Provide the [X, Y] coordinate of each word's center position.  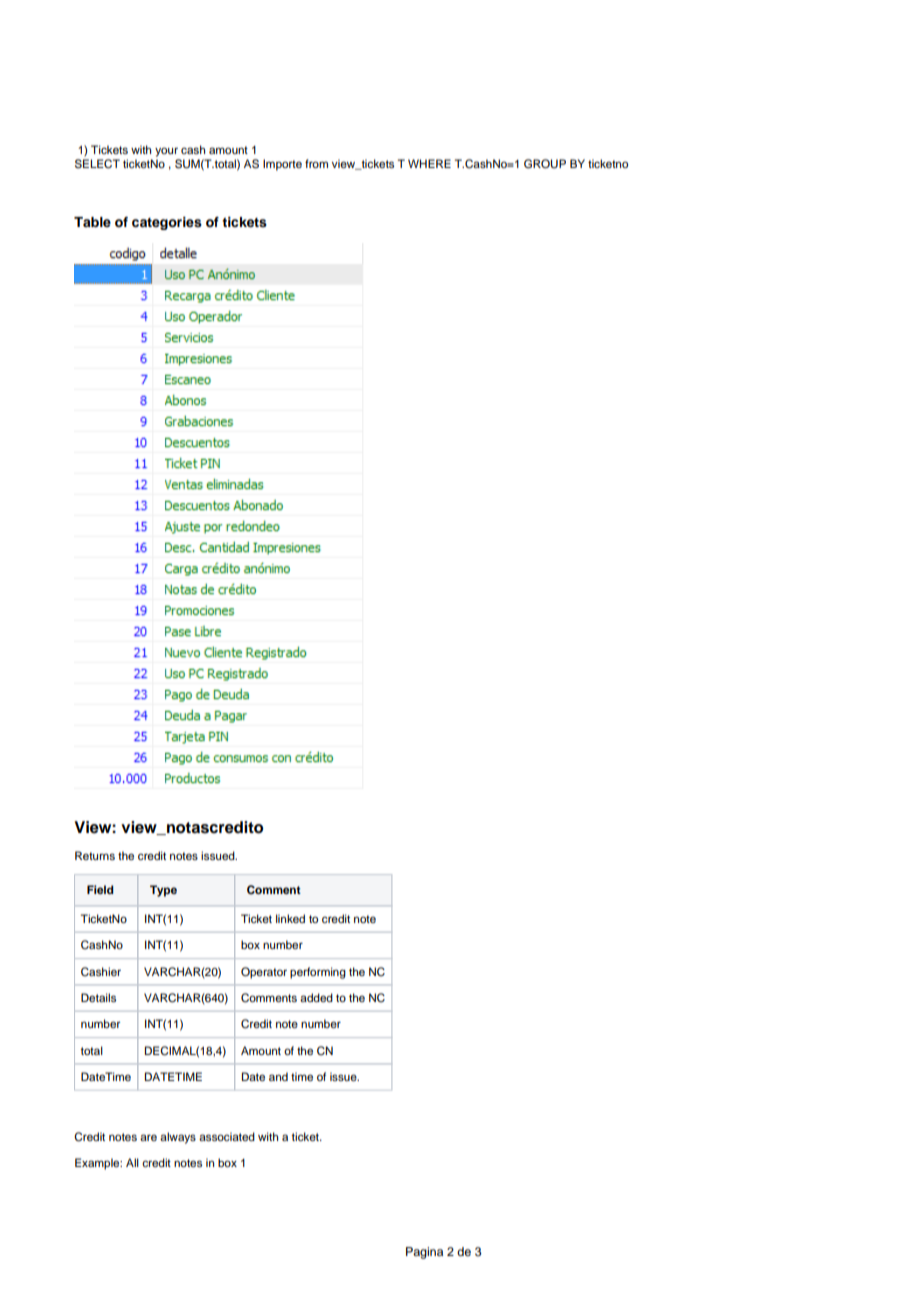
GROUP [545, 164]
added [316, 997]
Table [92, 222]
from [316, 163]
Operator [264, 973]
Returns [95, 855]
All [132, 1162]
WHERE [429, 163]
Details [98, 997]
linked [290, 918]
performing [318, 973]
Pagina [424, 1253]
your [166, 152]
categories [167, 223]
